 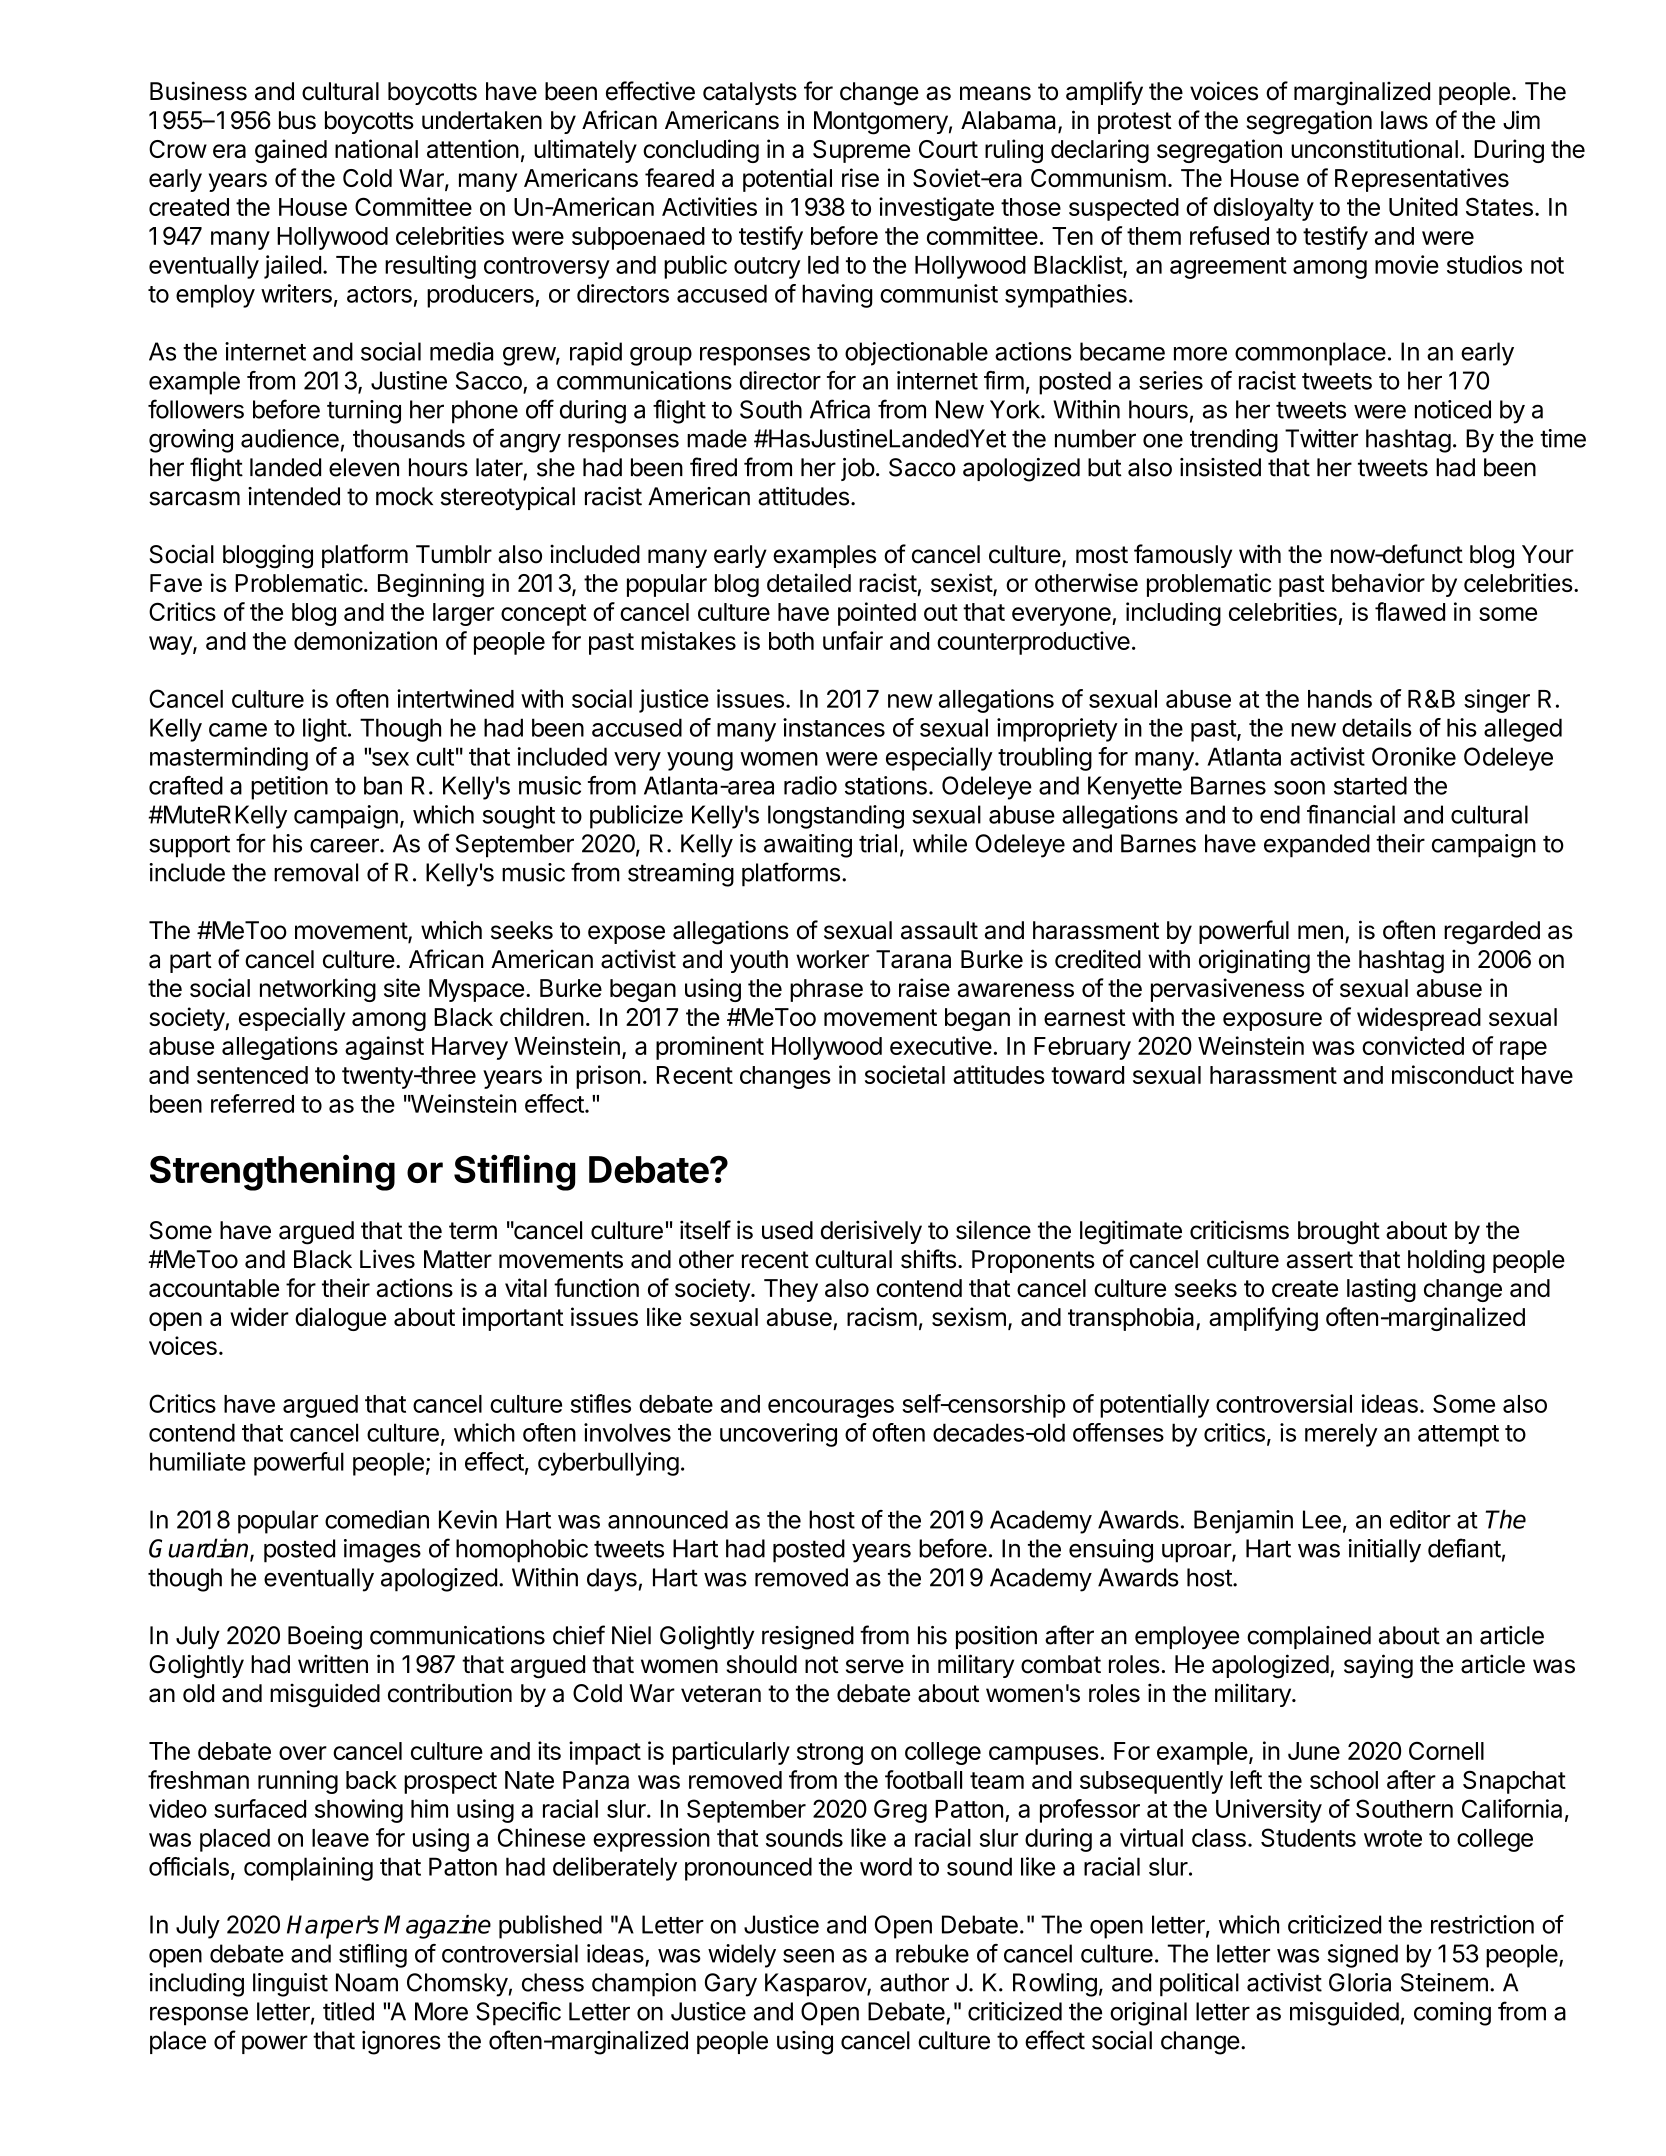 I want to click on national, so click(x=376, y=148).
